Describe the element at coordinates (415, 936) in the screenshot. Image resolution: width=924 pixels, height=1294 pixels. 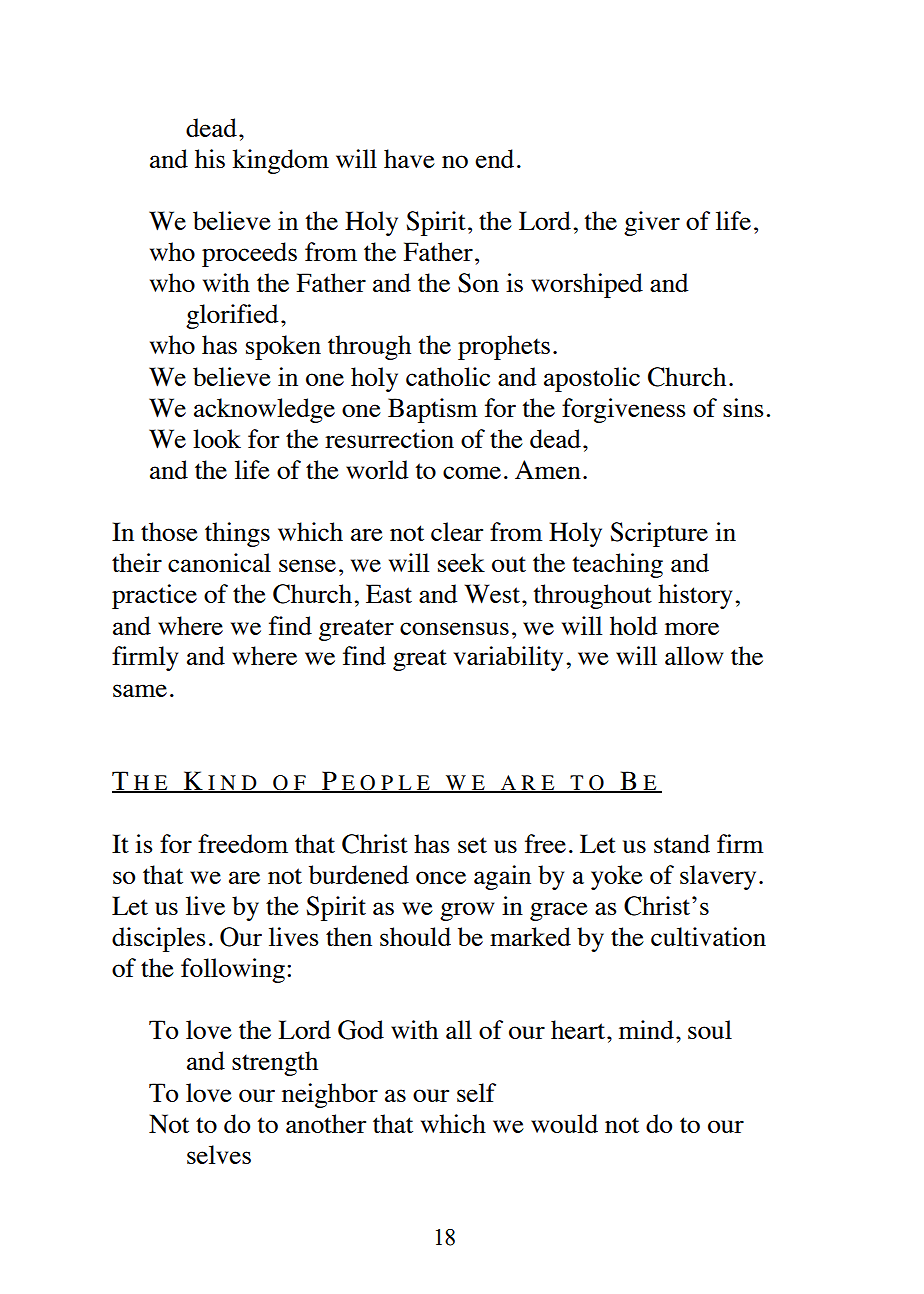
I see `should` at that location.
